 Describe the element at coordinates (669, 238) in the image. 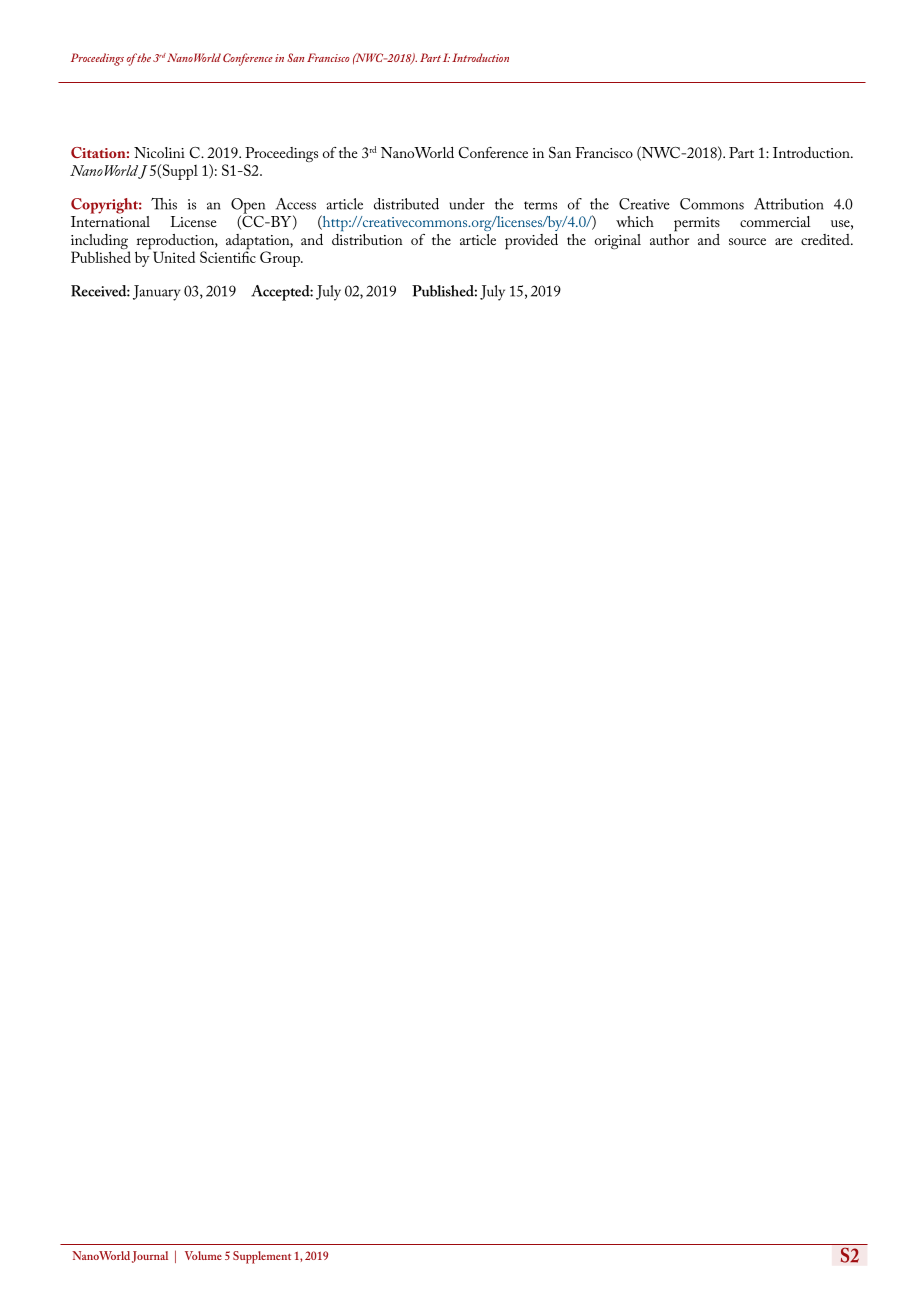

I see `author` at that location.
